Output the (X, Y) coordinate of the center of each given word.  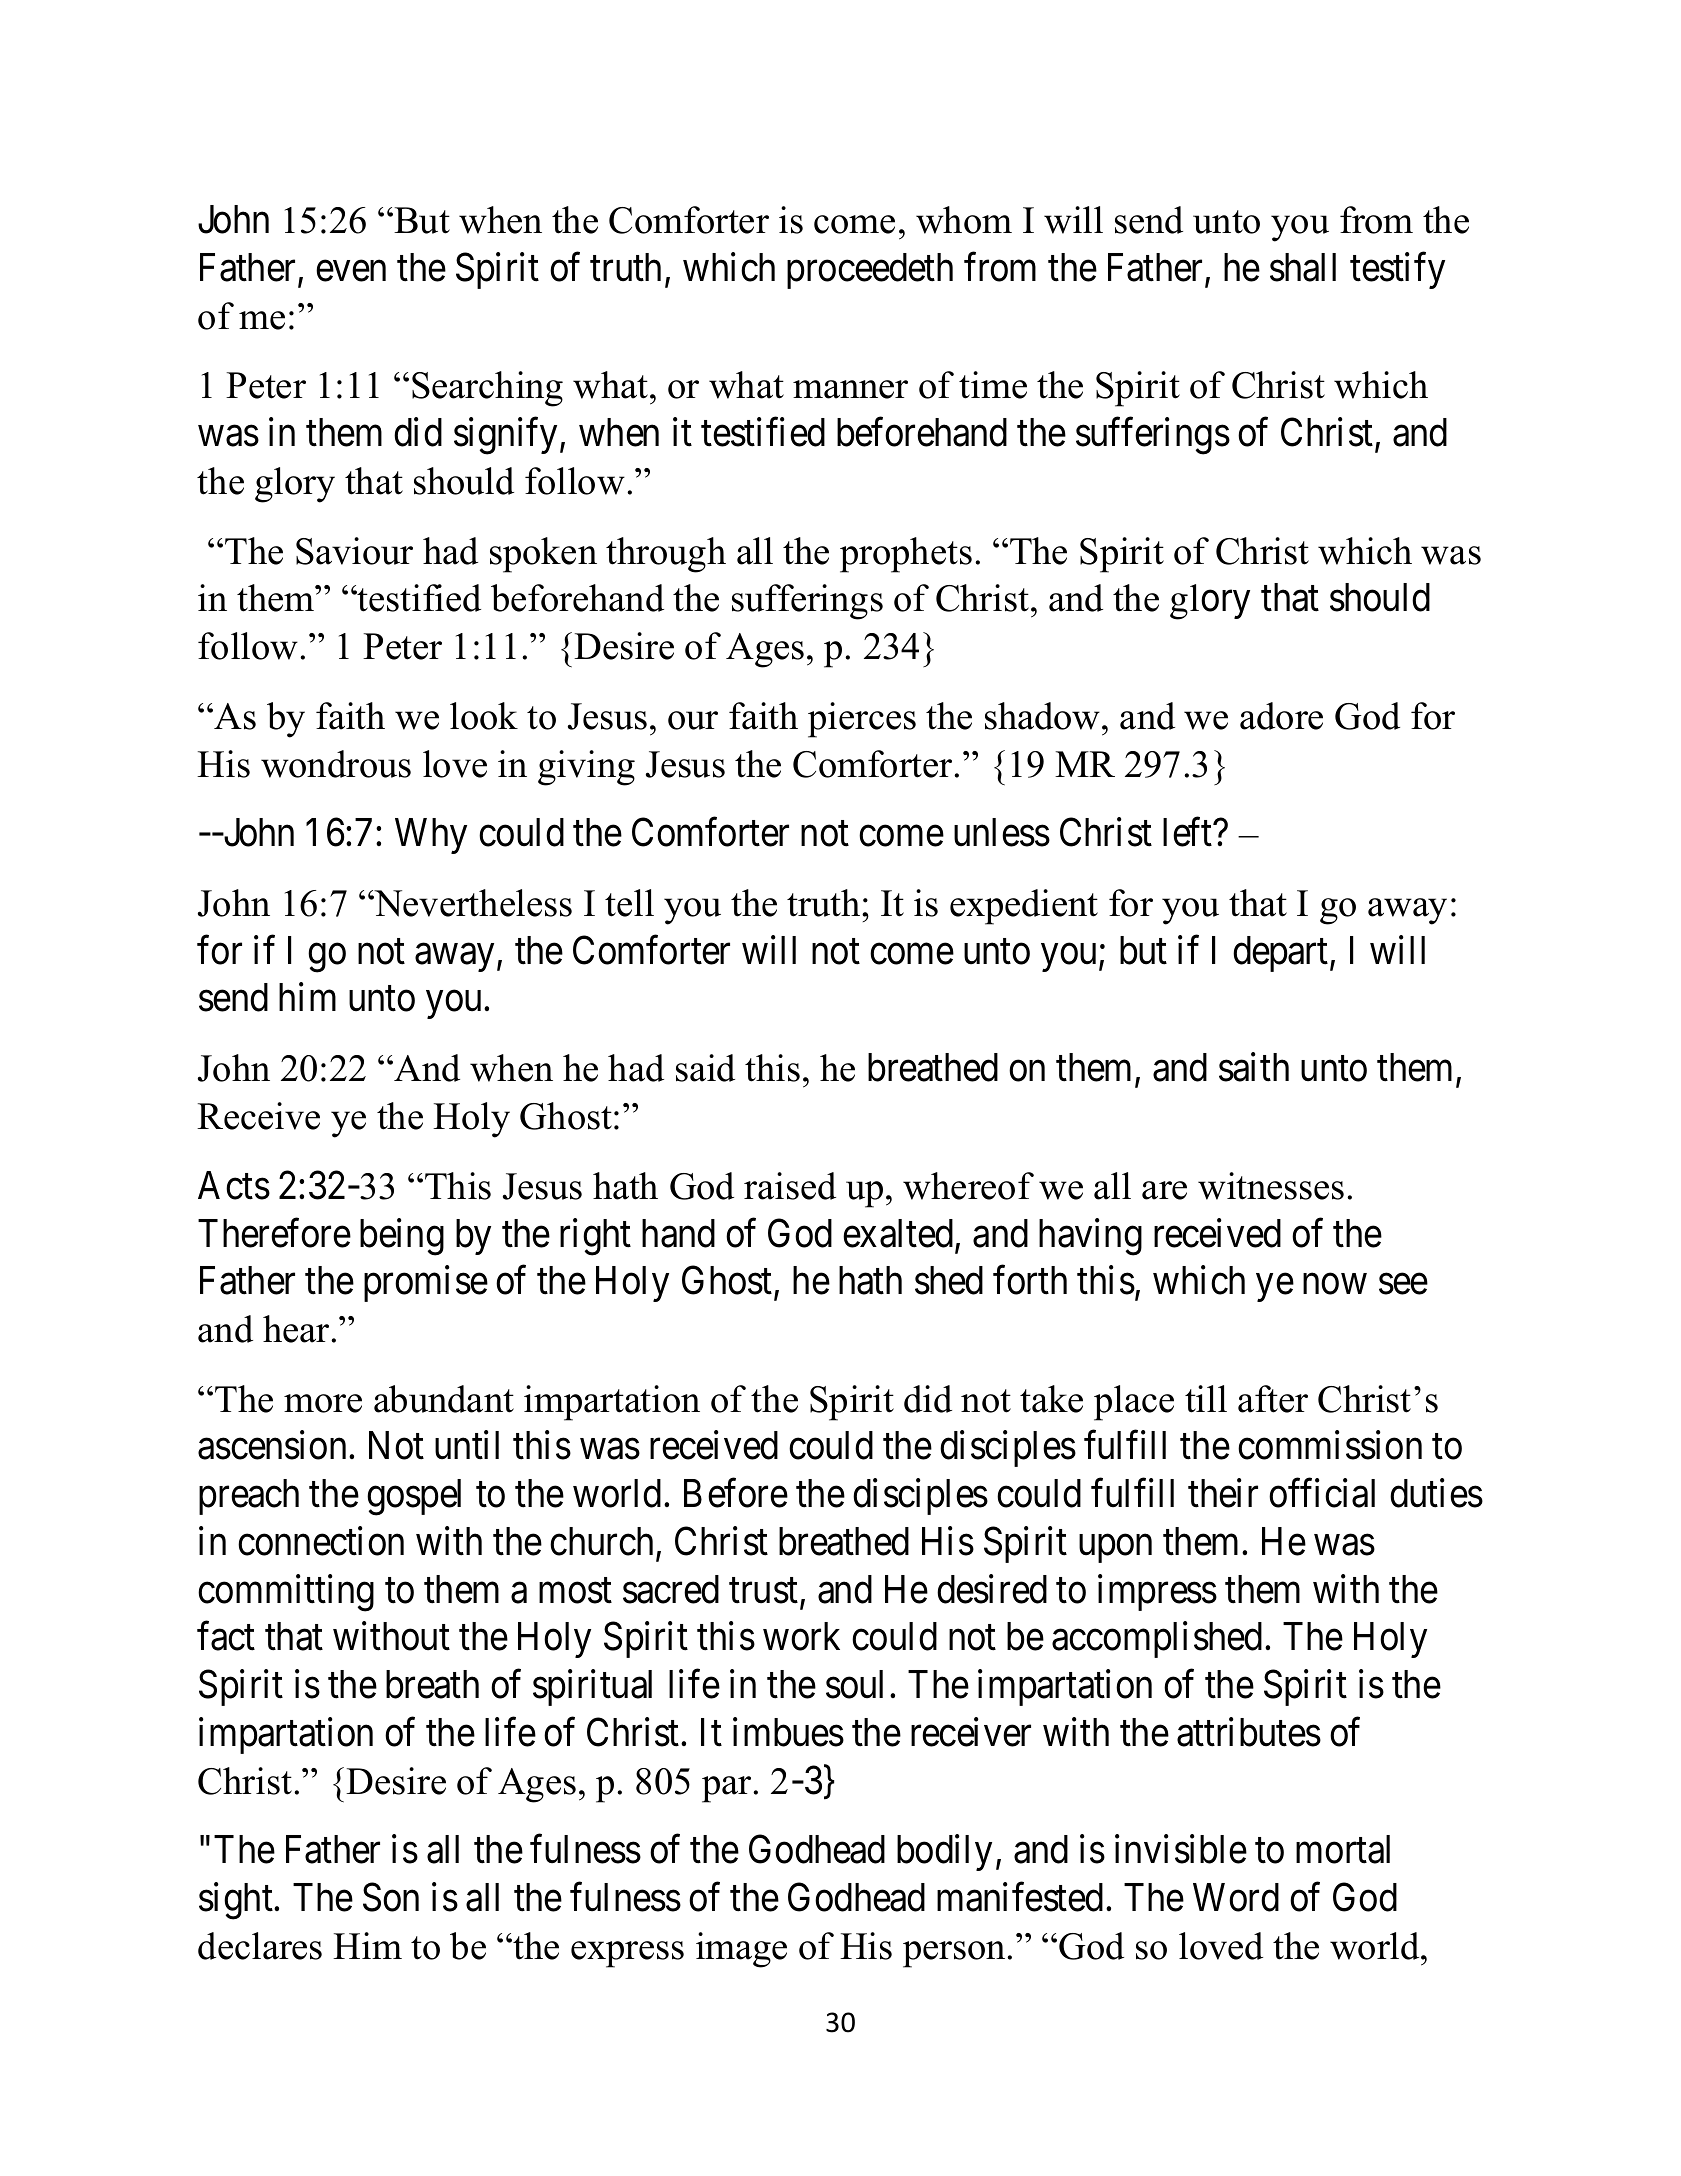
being (402, 1237)
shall (1303, 267)
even (351, 271)
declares (260, 1946)
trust (763, 1591)
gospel (414, 1497)
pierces (862, 720)
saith (1254, 1067)
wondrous (336, 764)
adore (1281, 716)
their (1223, 1493)
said (705, 1068)
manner (850, 389)
